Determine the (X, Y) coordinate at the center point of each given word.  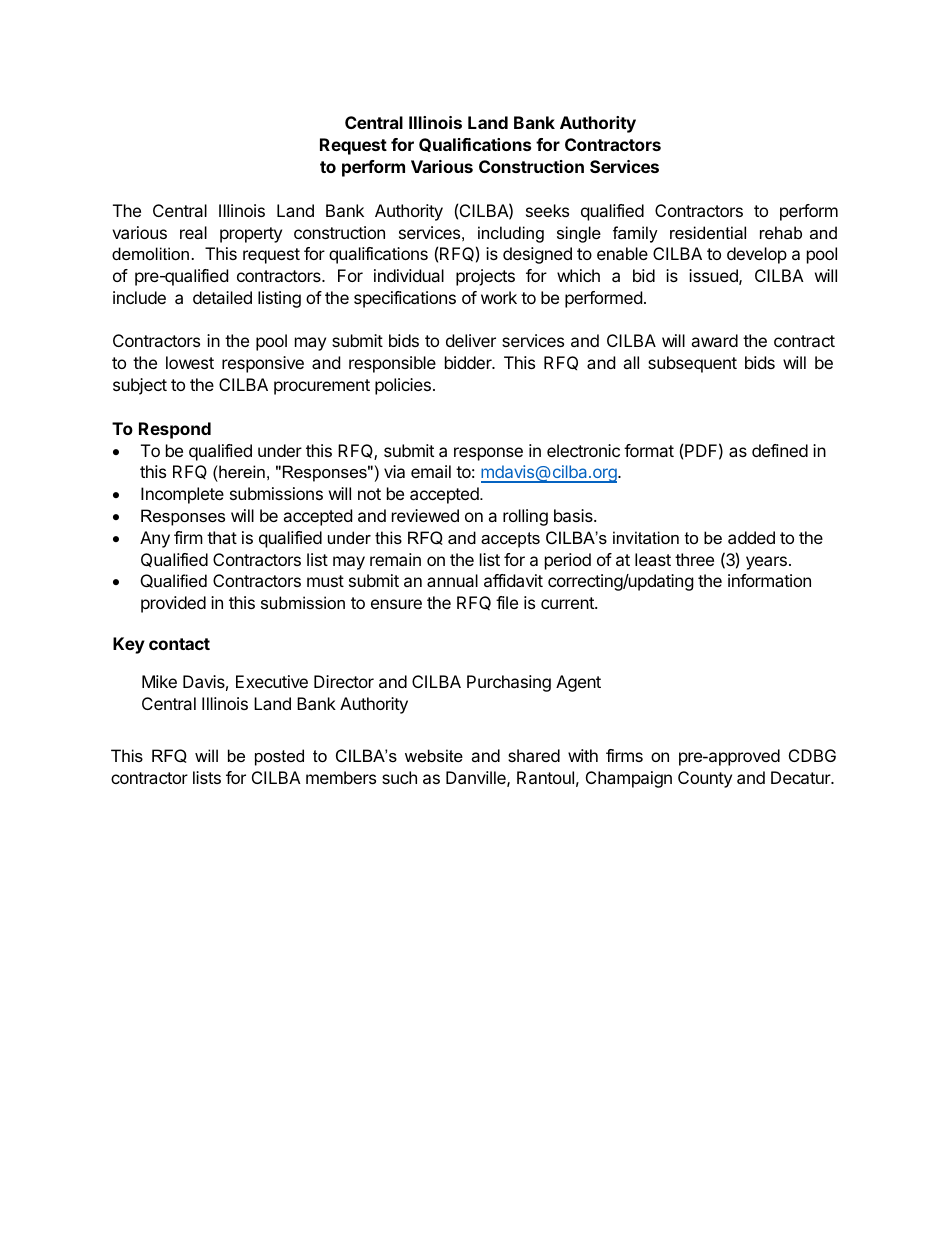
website (434, 755)
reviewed (425, 515)
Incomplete (182, 495)
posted (279, 757)
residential (708, 232)
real (193, 232)
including (511, 234)
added (751, 537)
